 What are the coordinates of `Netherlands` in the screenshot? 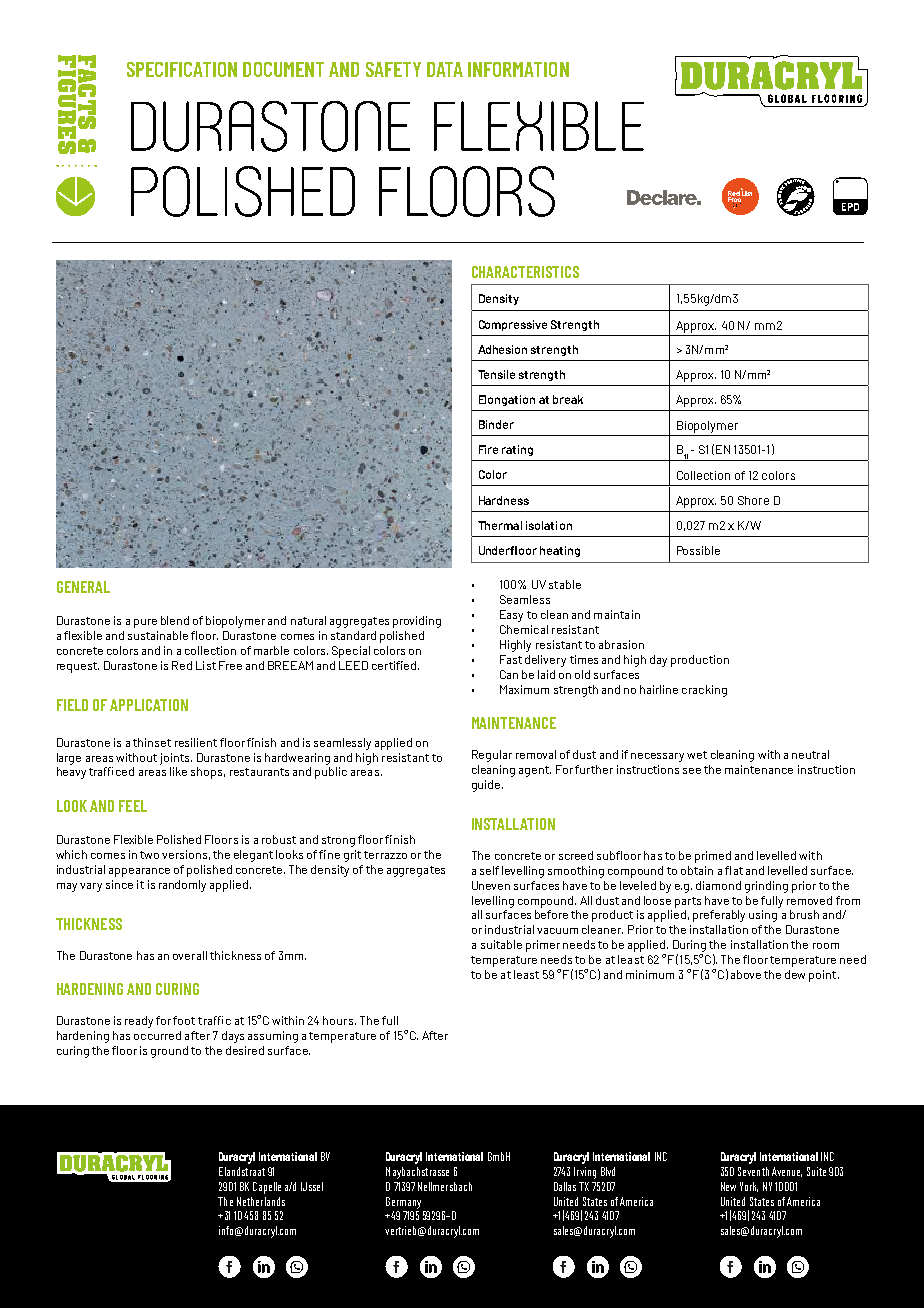 It's located at (261, 1201).
